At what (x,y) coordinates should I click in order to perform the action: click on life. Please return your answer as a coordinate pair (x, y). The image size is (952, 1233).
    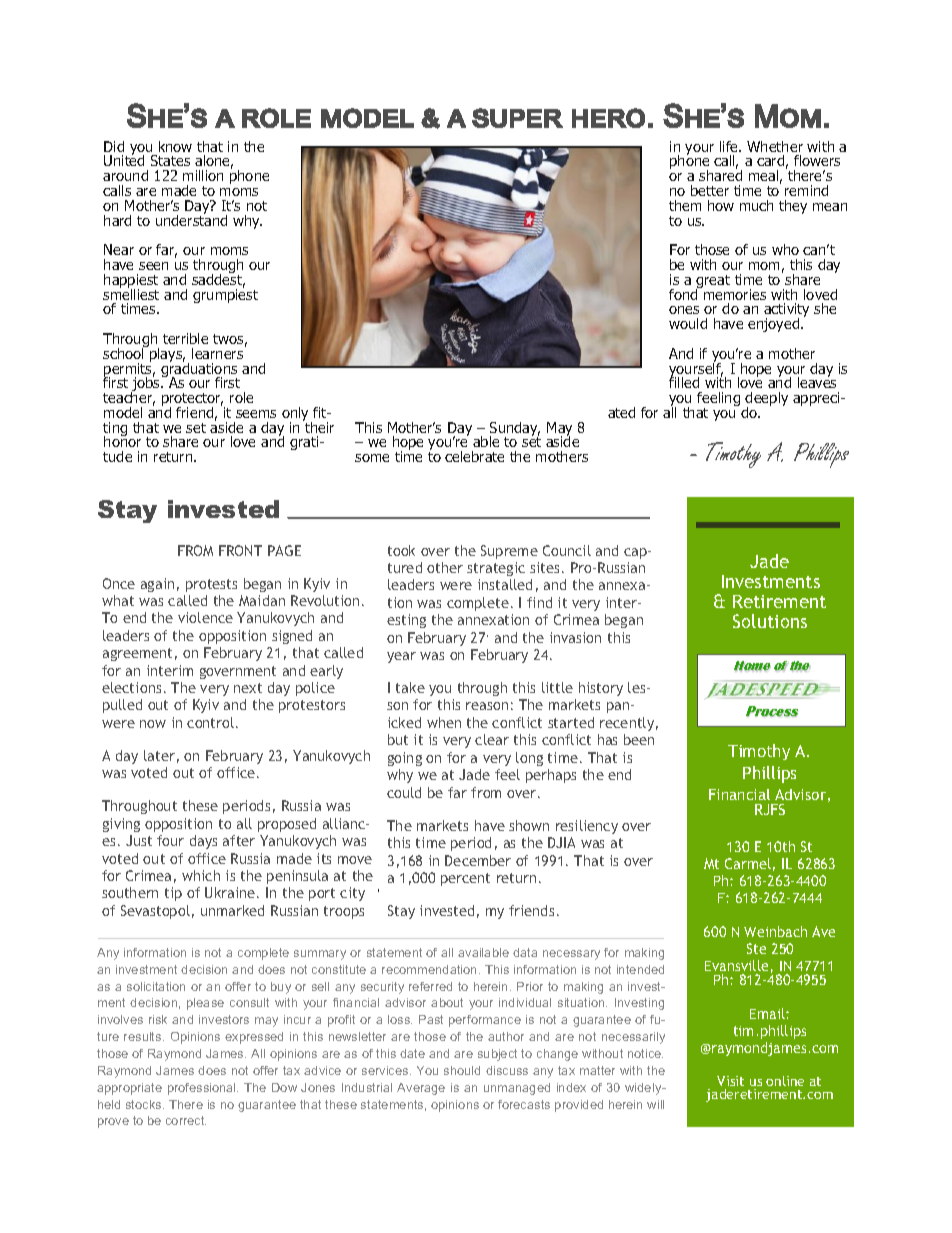
    Looking at the image, I should click on (730, 146).
